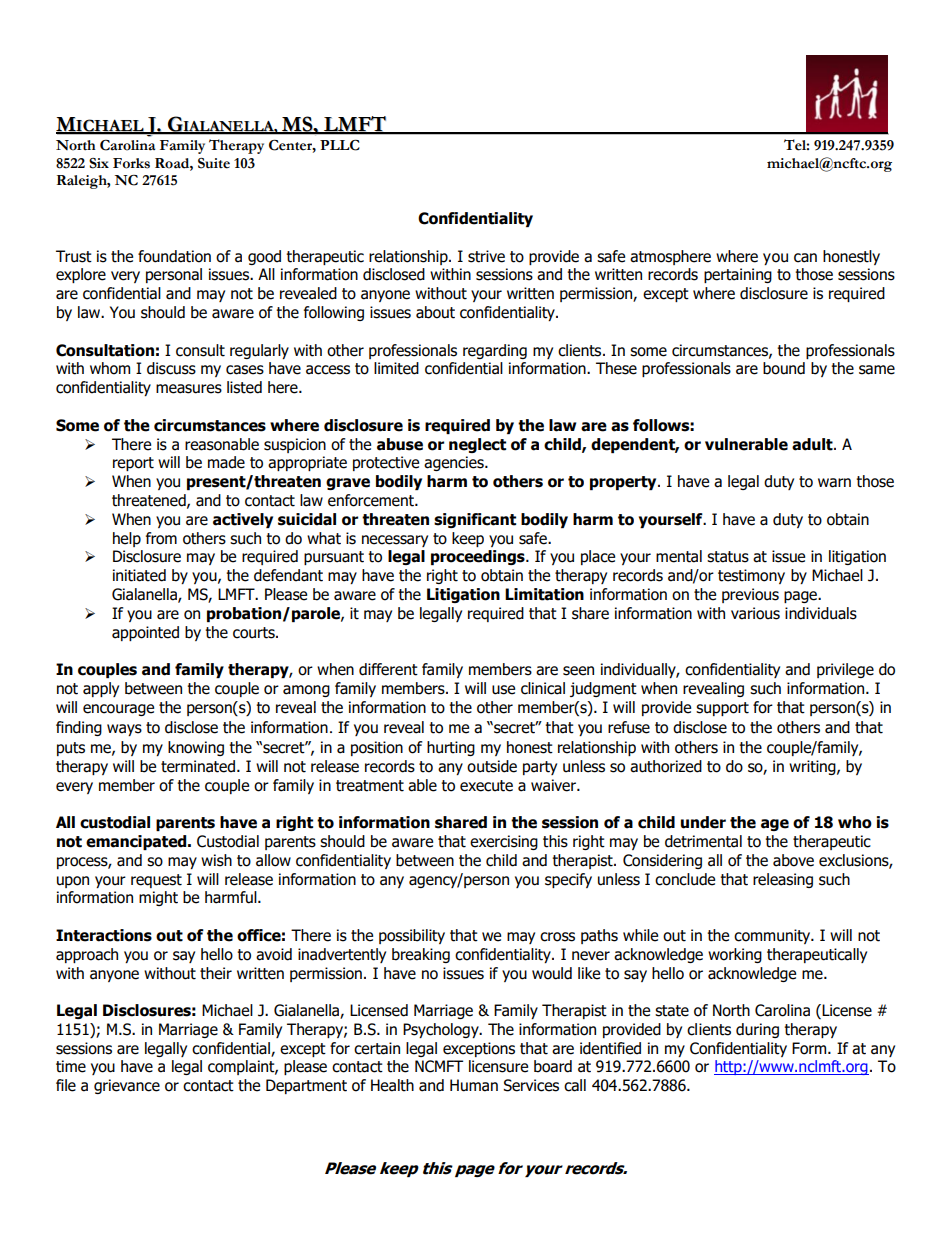  I want to click on exercising, so click(504, 842).
